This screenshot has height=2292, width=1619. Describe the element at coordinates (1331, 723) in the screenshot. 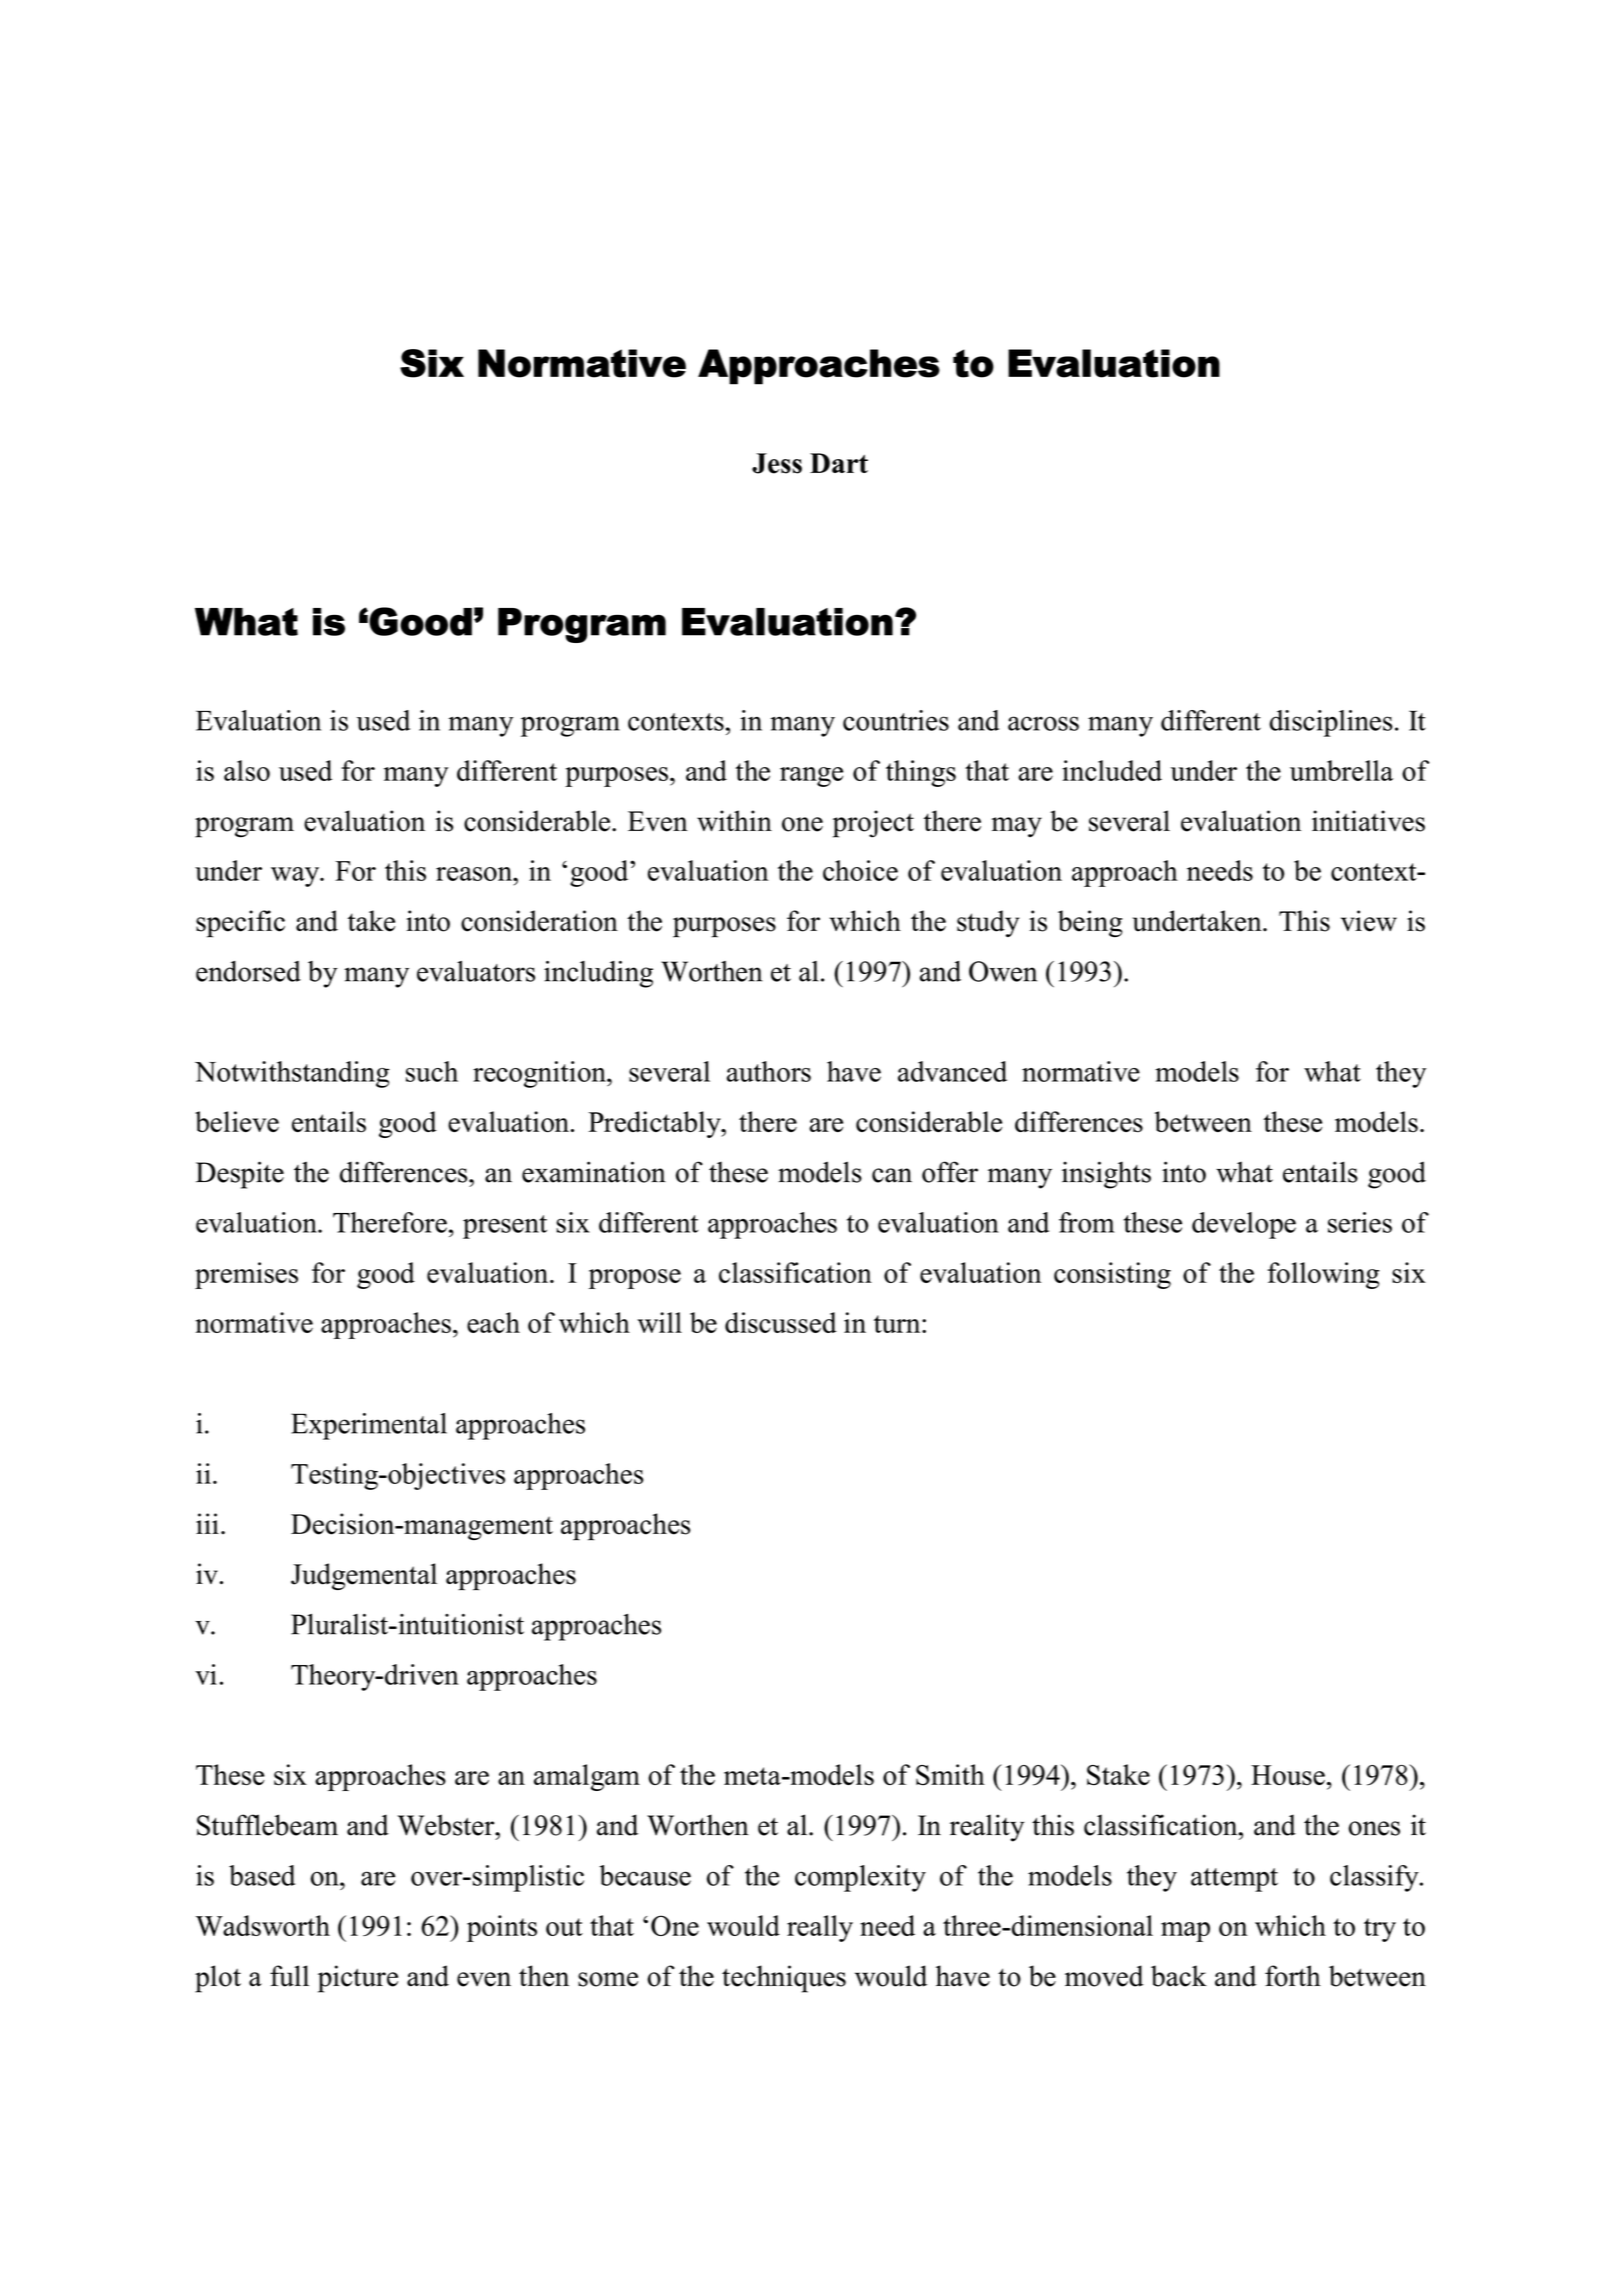

I see `disciplines` at that location.
